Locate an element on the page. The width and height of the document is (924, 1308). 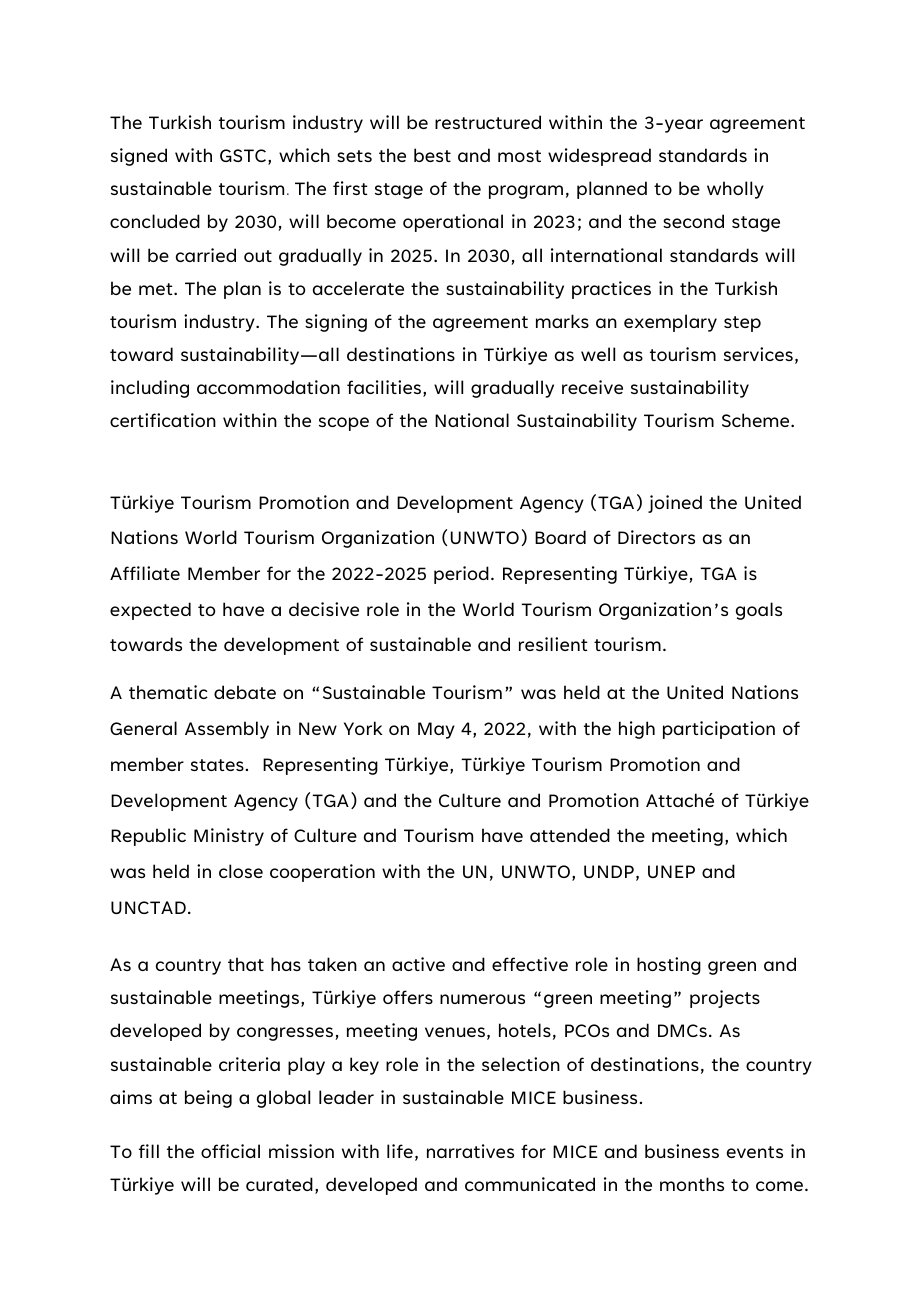
scope is located at coordinates (344, 424).
